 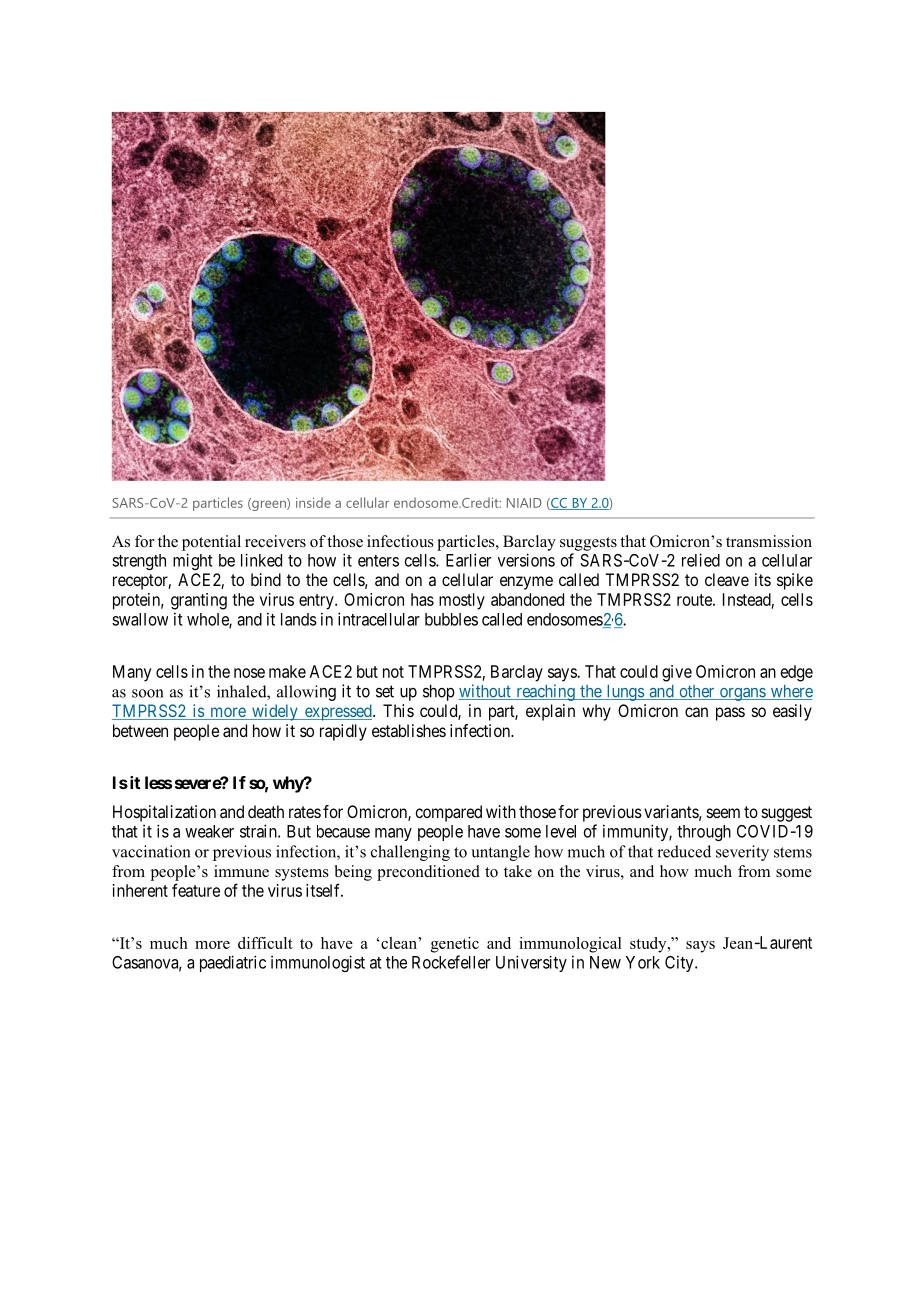 I want to click on paediatric, so click(x=233, y=963).
